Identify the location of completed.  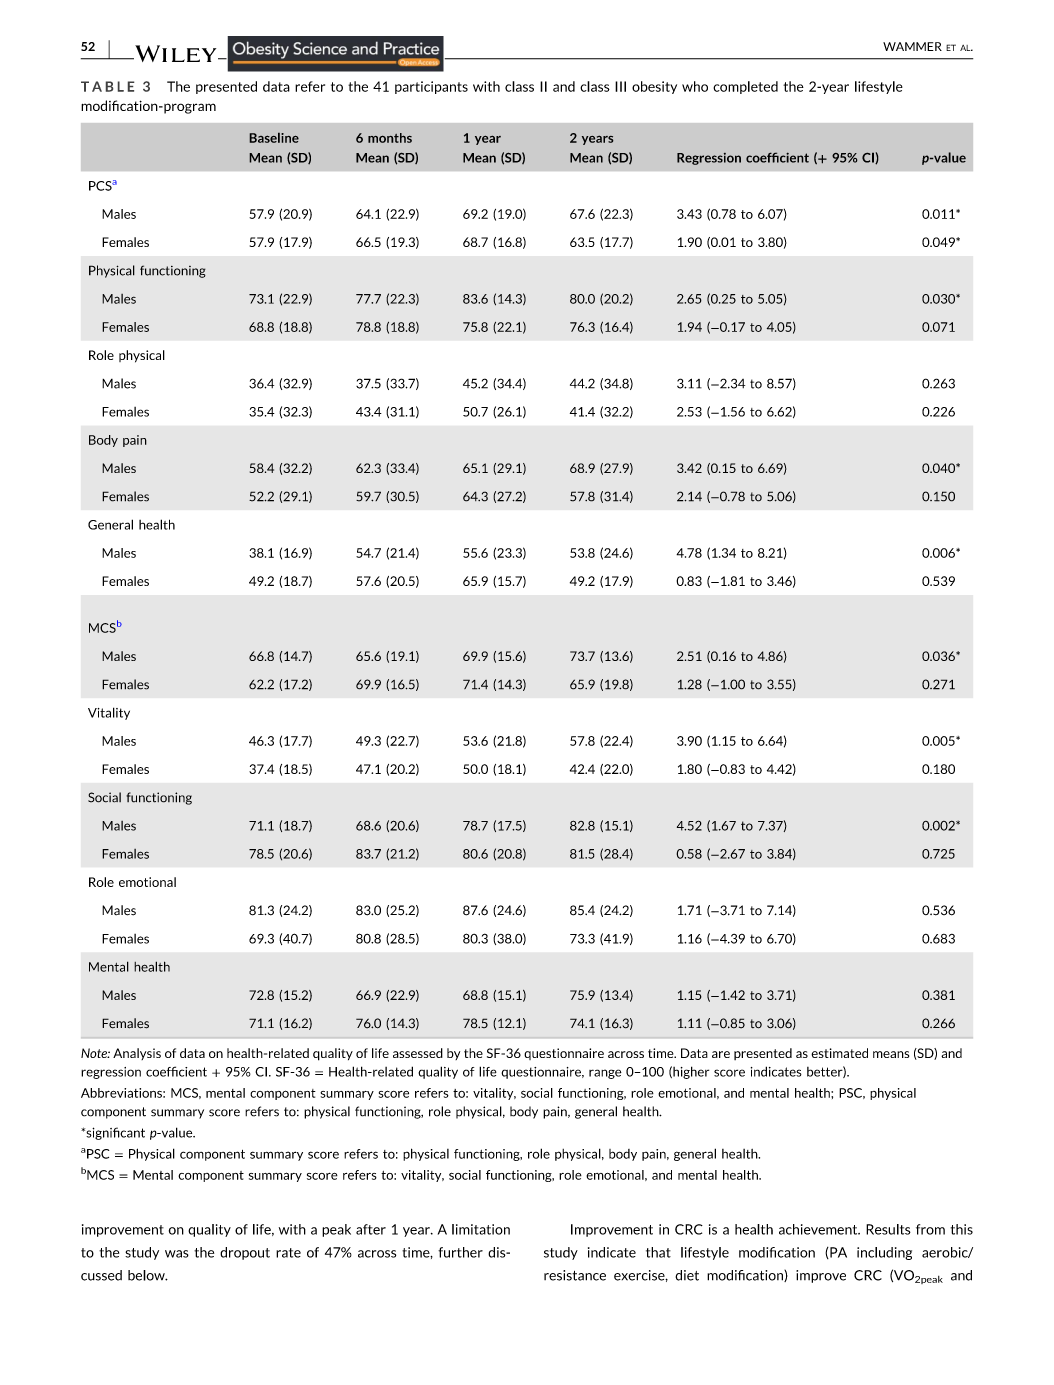
(745, 87).
